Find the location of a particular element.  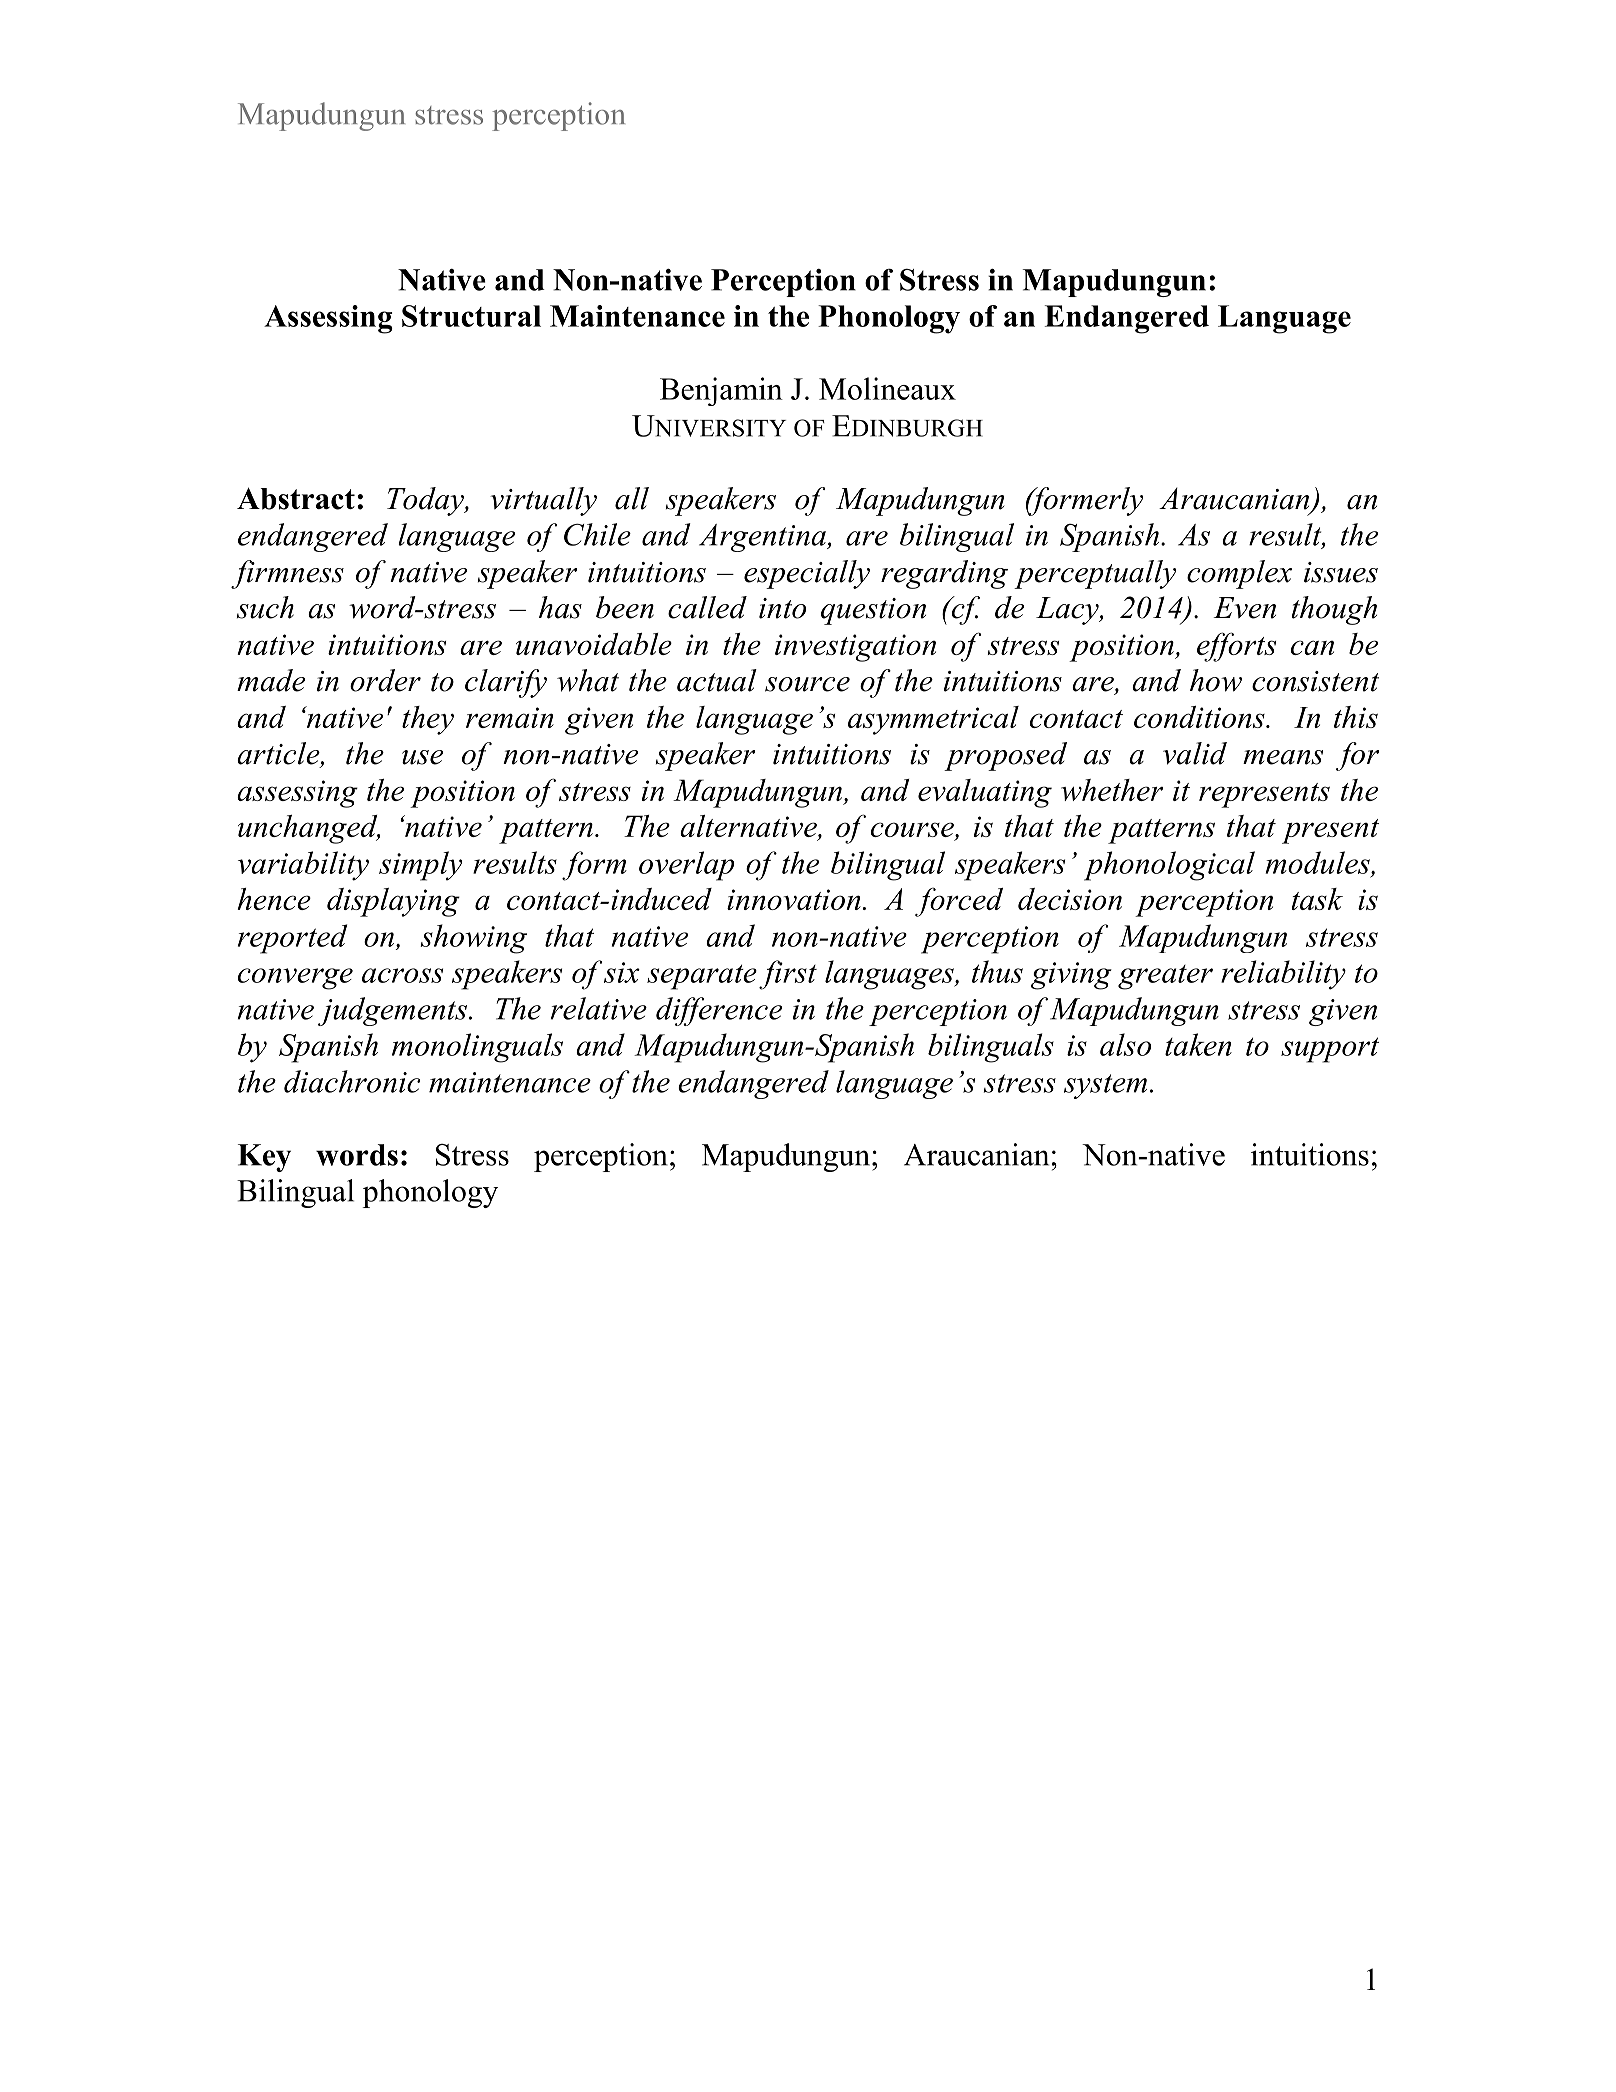

Even is located at coordinates (1244, 608).
